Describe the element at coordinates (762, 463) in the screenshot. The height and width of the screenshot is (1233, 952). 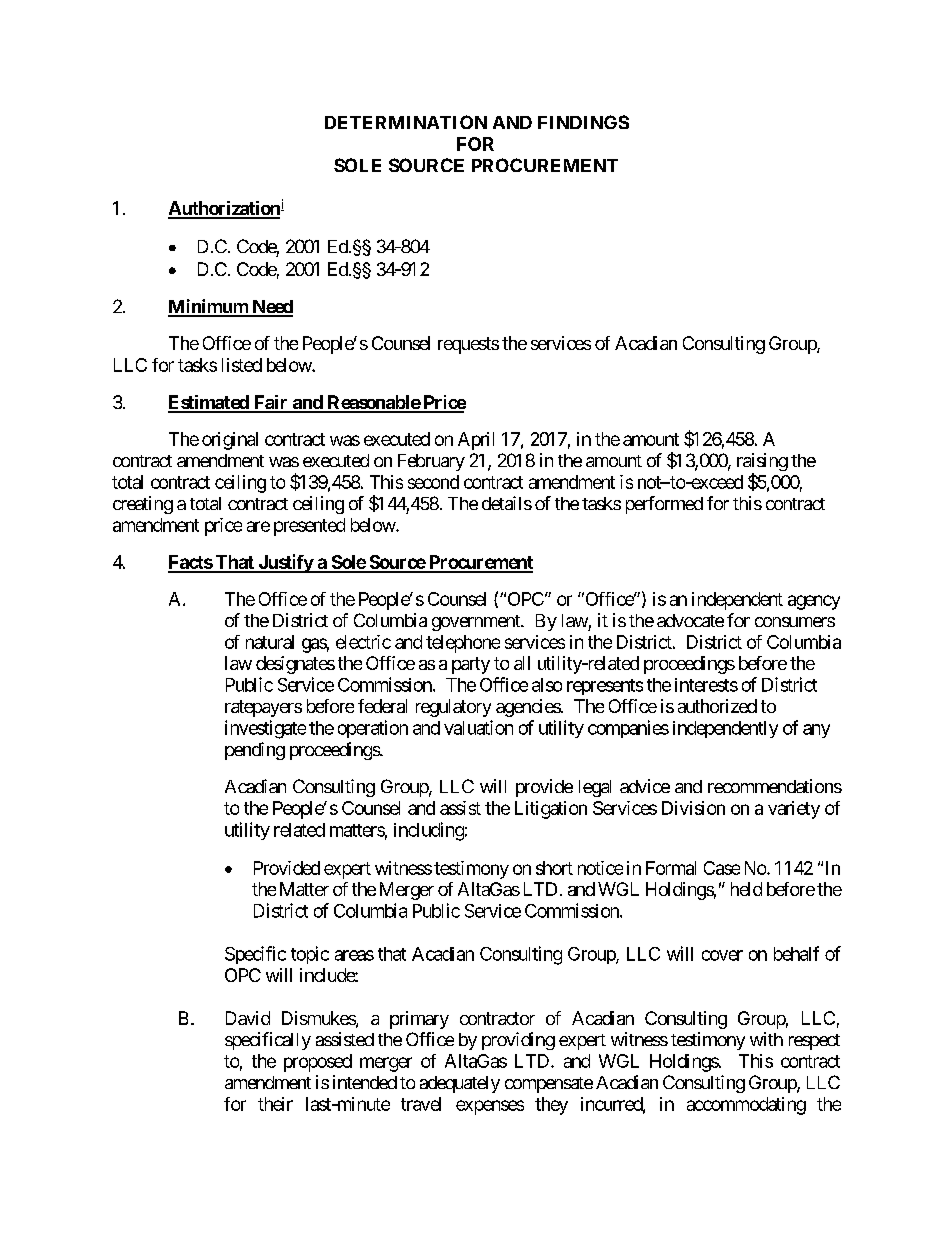
I see `raising` at that location.
